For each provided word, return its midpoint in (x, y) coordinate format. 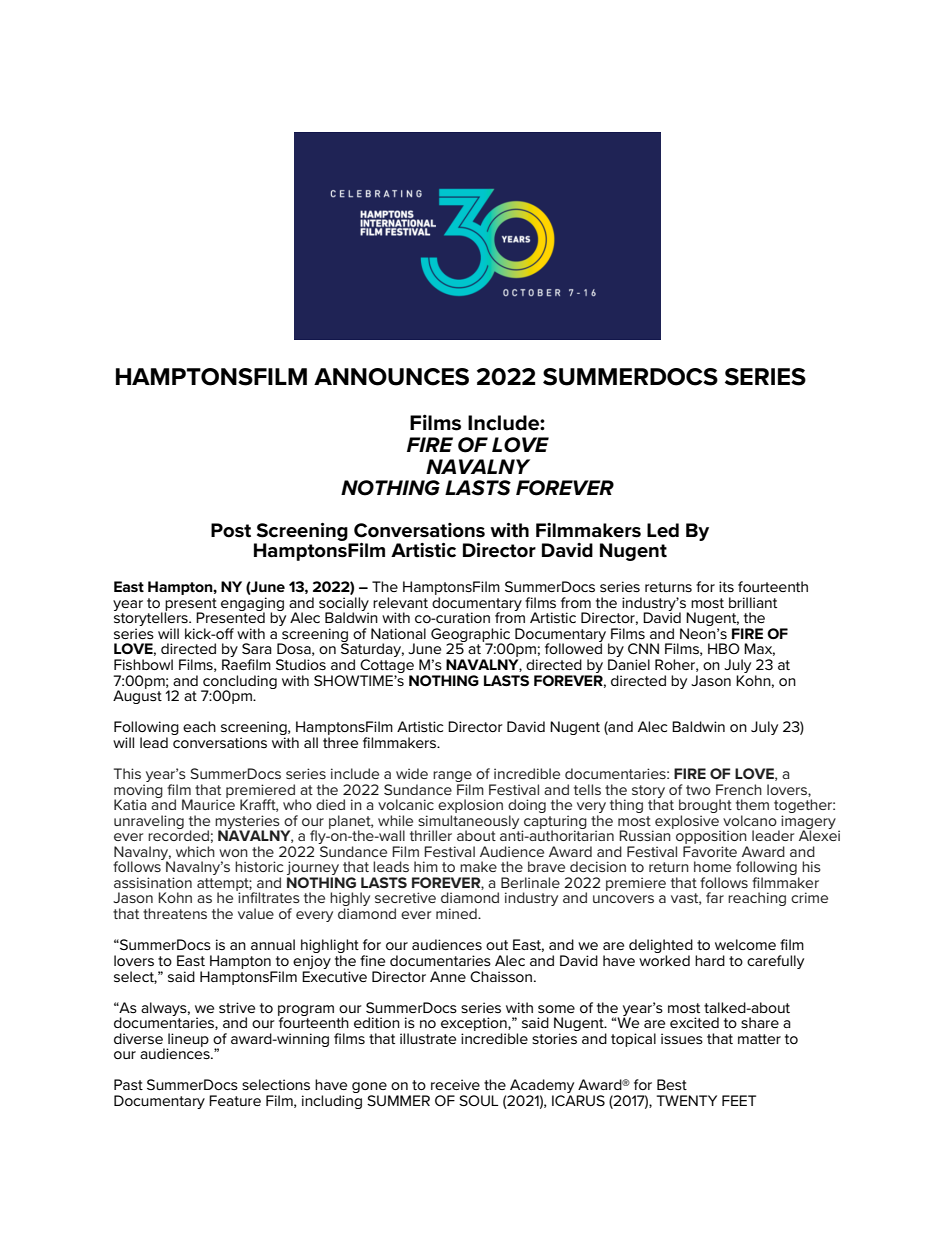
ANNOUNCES (391, 377)
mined (457, 913)
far (715, 897)
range (452, 778)
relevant (400, 602)
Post (231, 530)
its (726, 586)
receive (455, 1084)
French (739, 789)
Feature (235, 1100)
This (127, 773)
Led (663, 530)
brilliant (753, 602)
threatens (175, 913)
